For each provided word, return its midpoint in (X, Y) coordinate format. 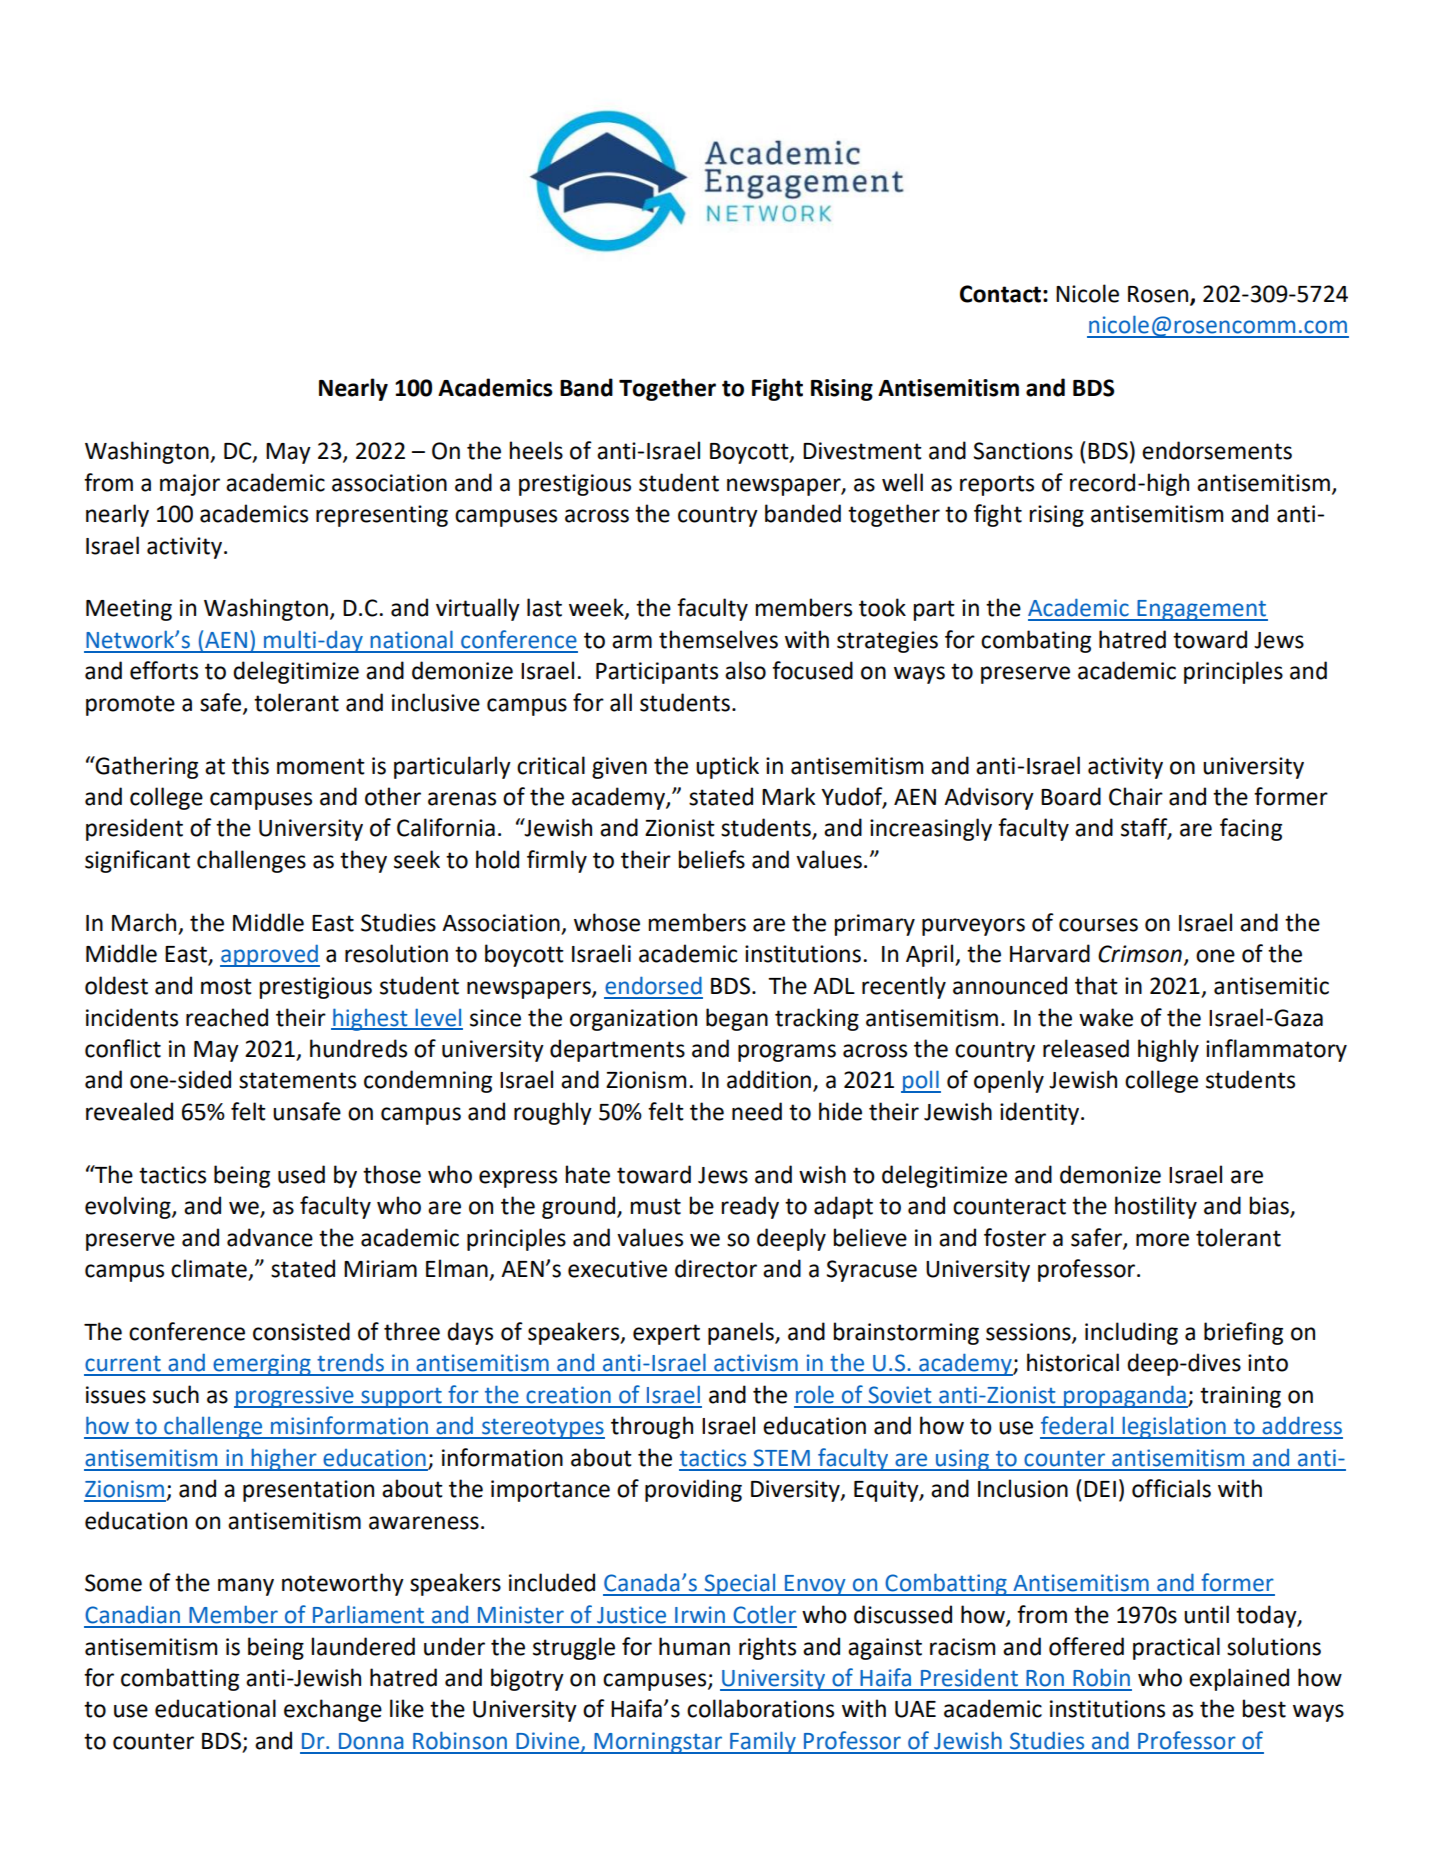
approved (270, 955)
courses (1098, 925)
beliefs (711, 859)
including (1131, 1333)
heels (536, 450)
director (716, 1268)
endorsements (1217, 450)
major (190, 485)
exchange (333, 1710)
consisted (301, 1331)
